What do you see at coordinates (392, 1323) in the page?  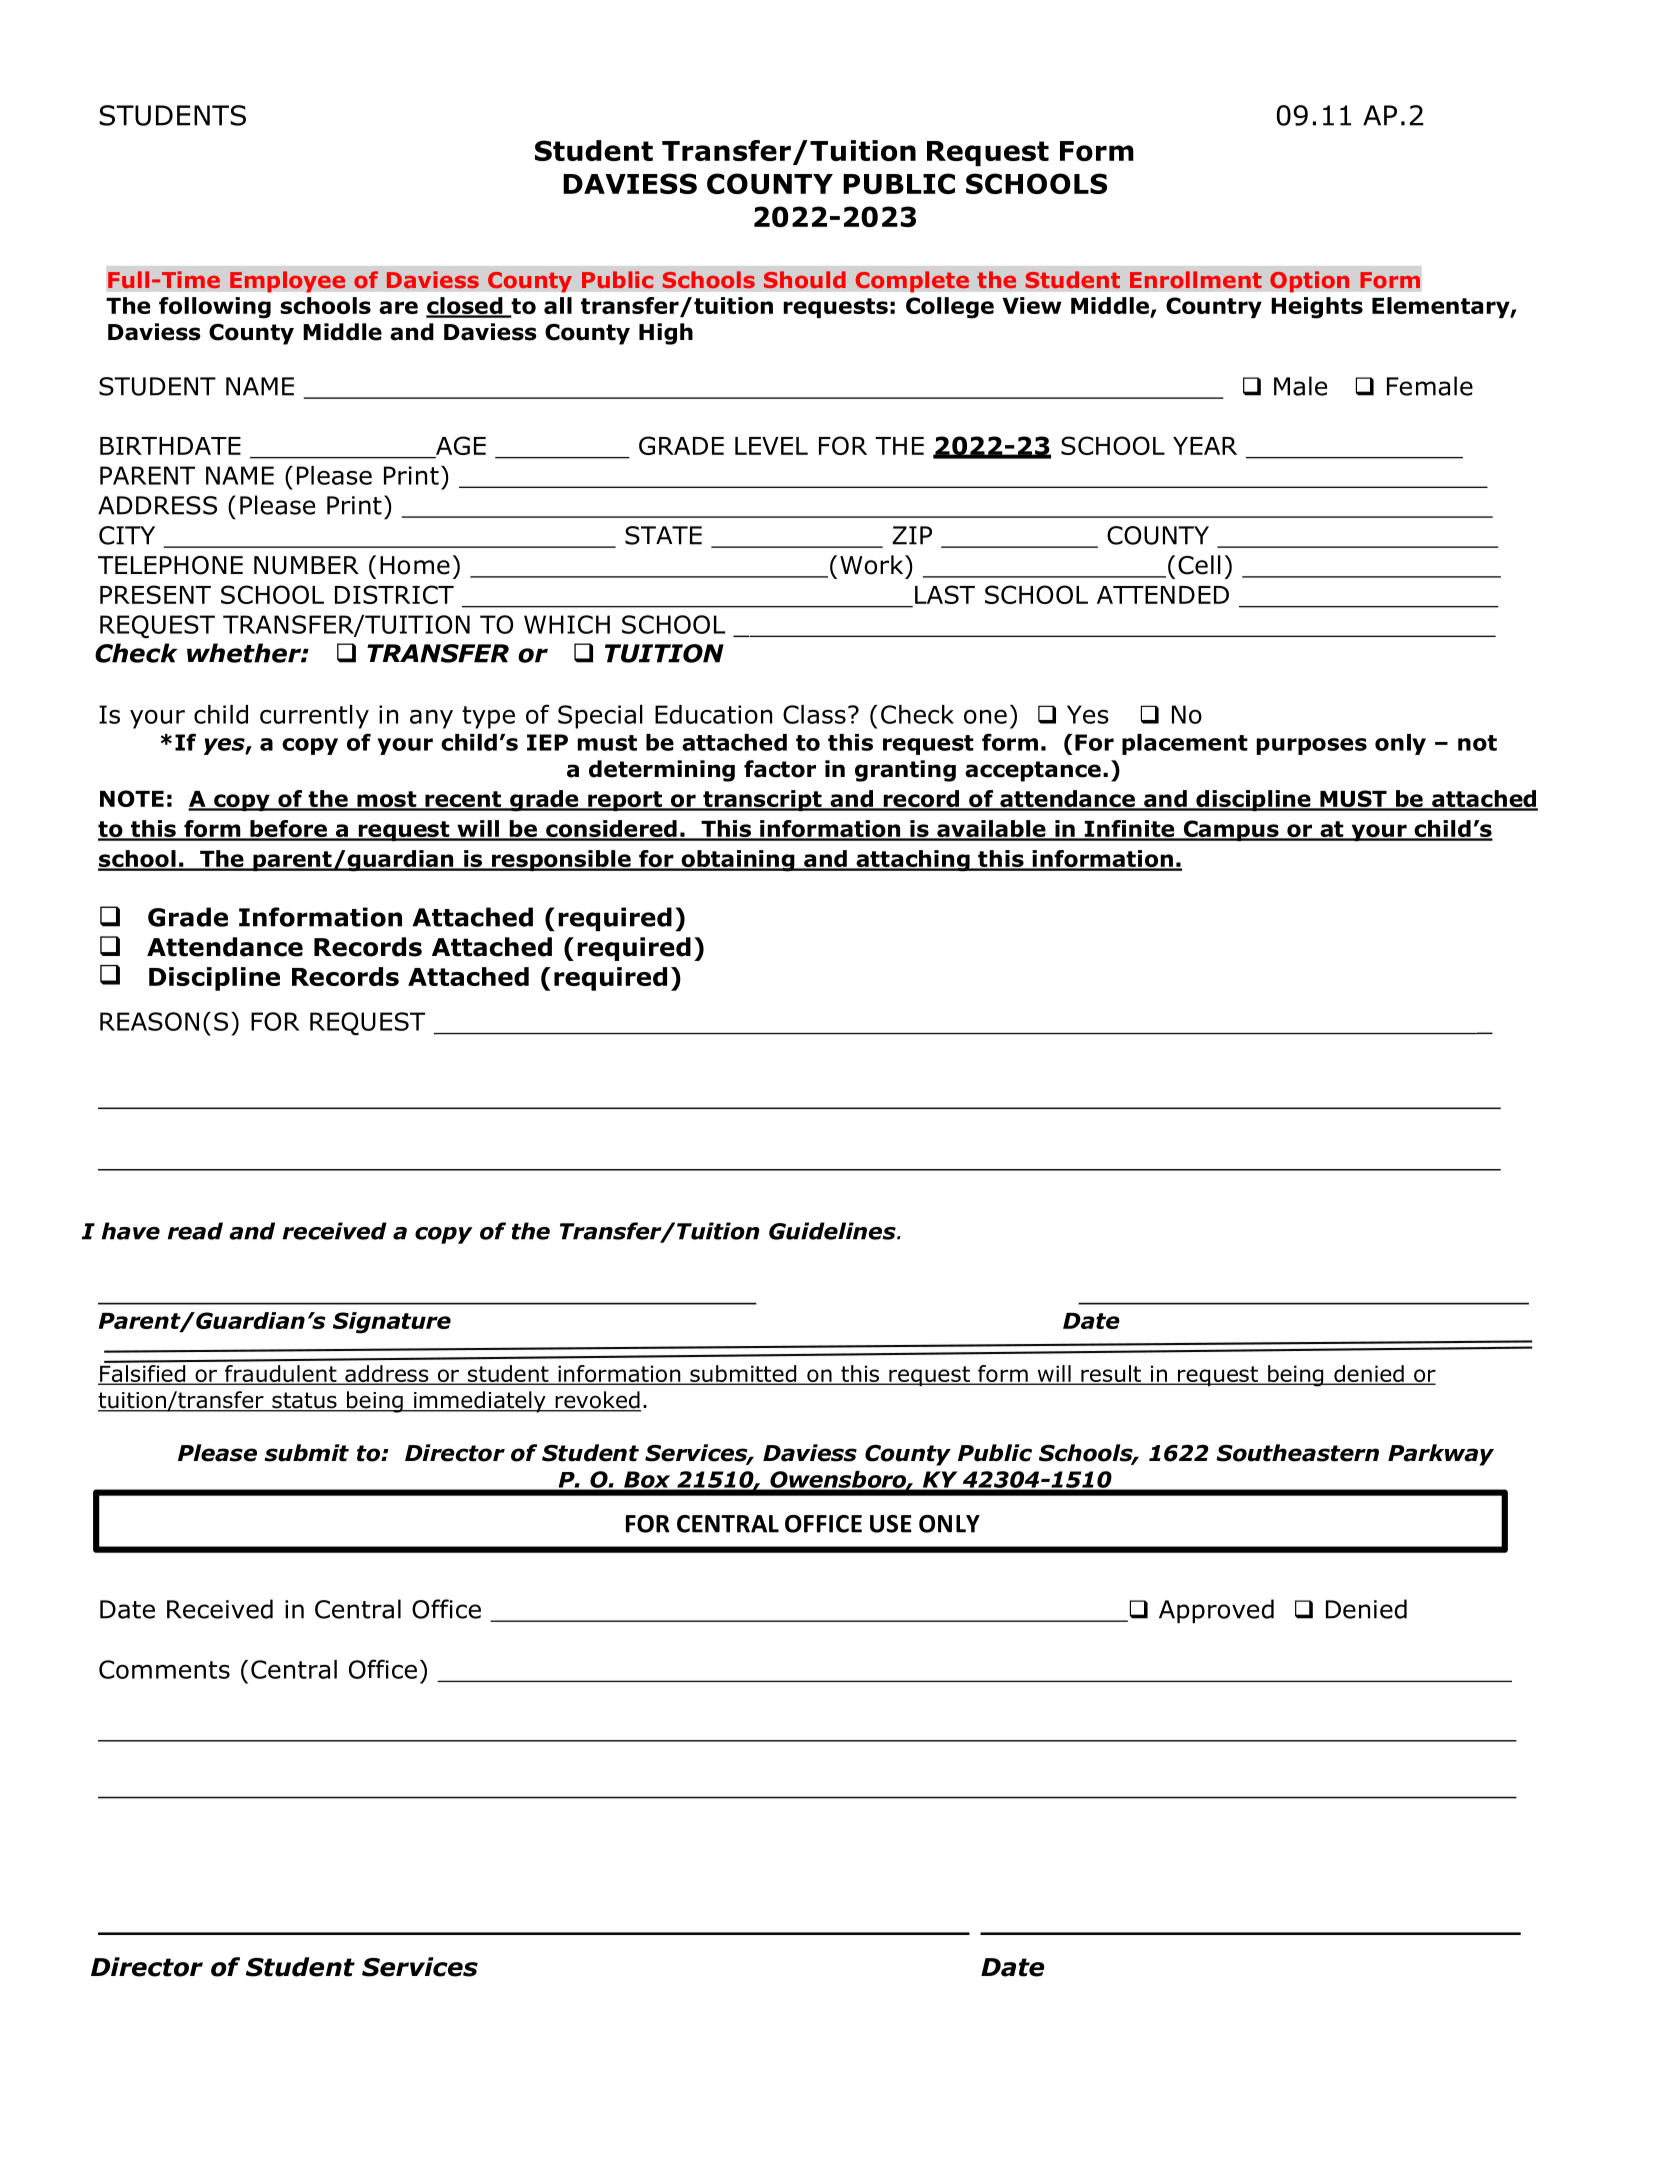 I see `Signature` at bounding box center [392, 1323].
